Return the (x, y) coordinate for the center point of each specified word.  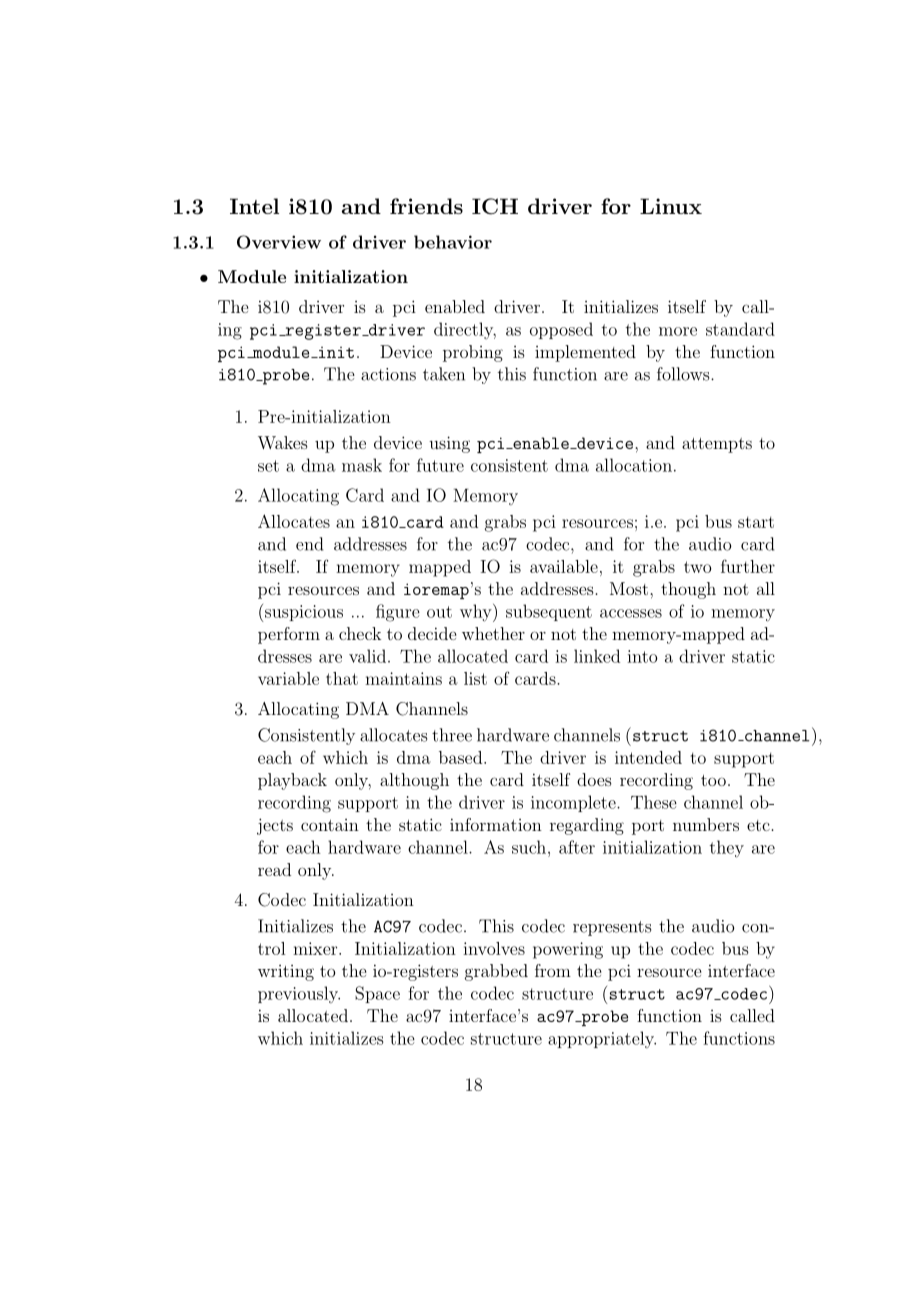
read (274, 869)
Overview (279, 242)
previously (299, 994)
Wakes (283, 442)
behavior (453, 242)
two (698, 567)
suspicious (304, 613)
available (564, 566)
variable (288, 678)
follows (684, 374)
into (642, 656)
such (529, 847)
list (475, 678)
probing (473, 353)
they (727, 849)
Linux (671, 206)
